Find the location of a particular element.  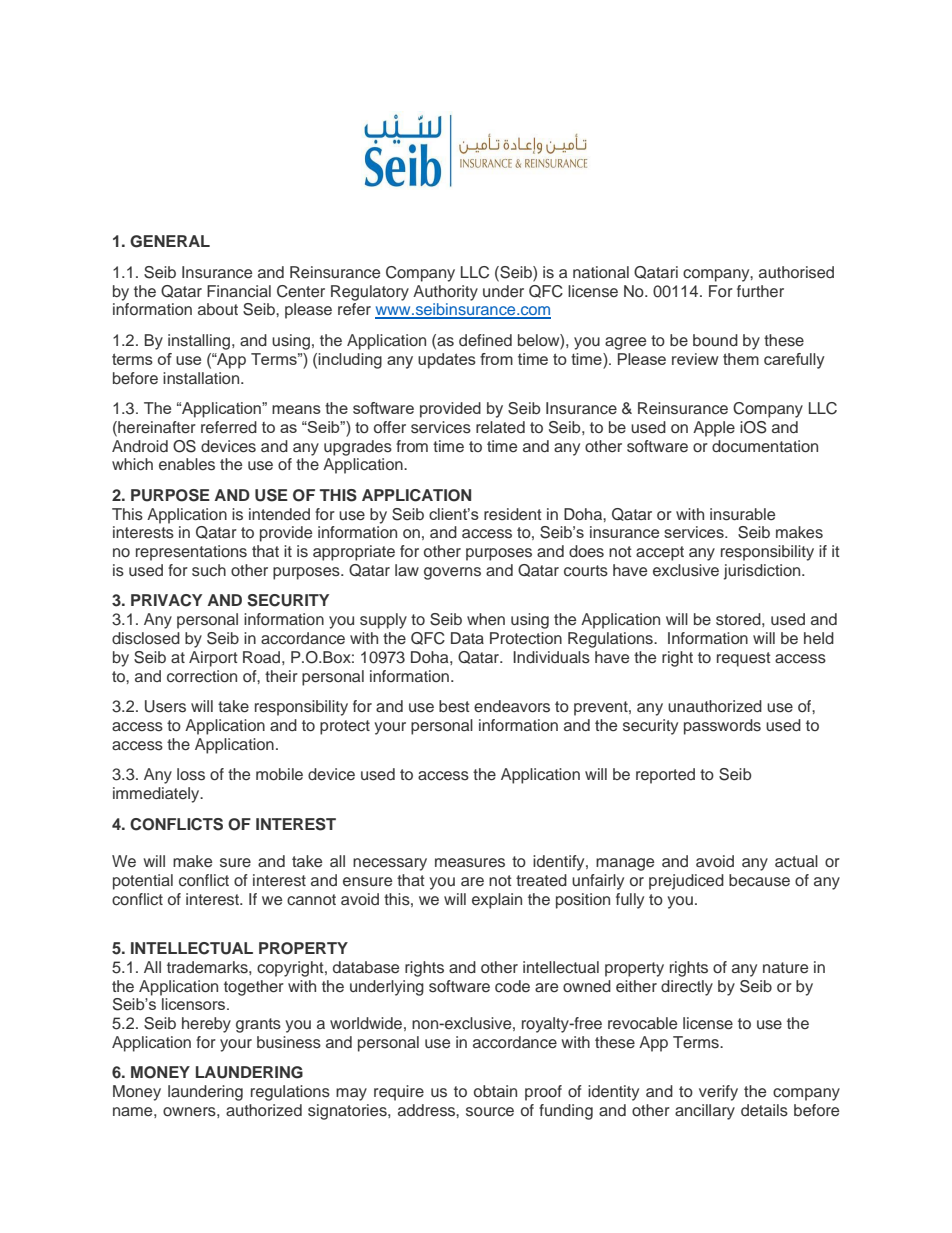

further is located at coordinates (760, 291).
